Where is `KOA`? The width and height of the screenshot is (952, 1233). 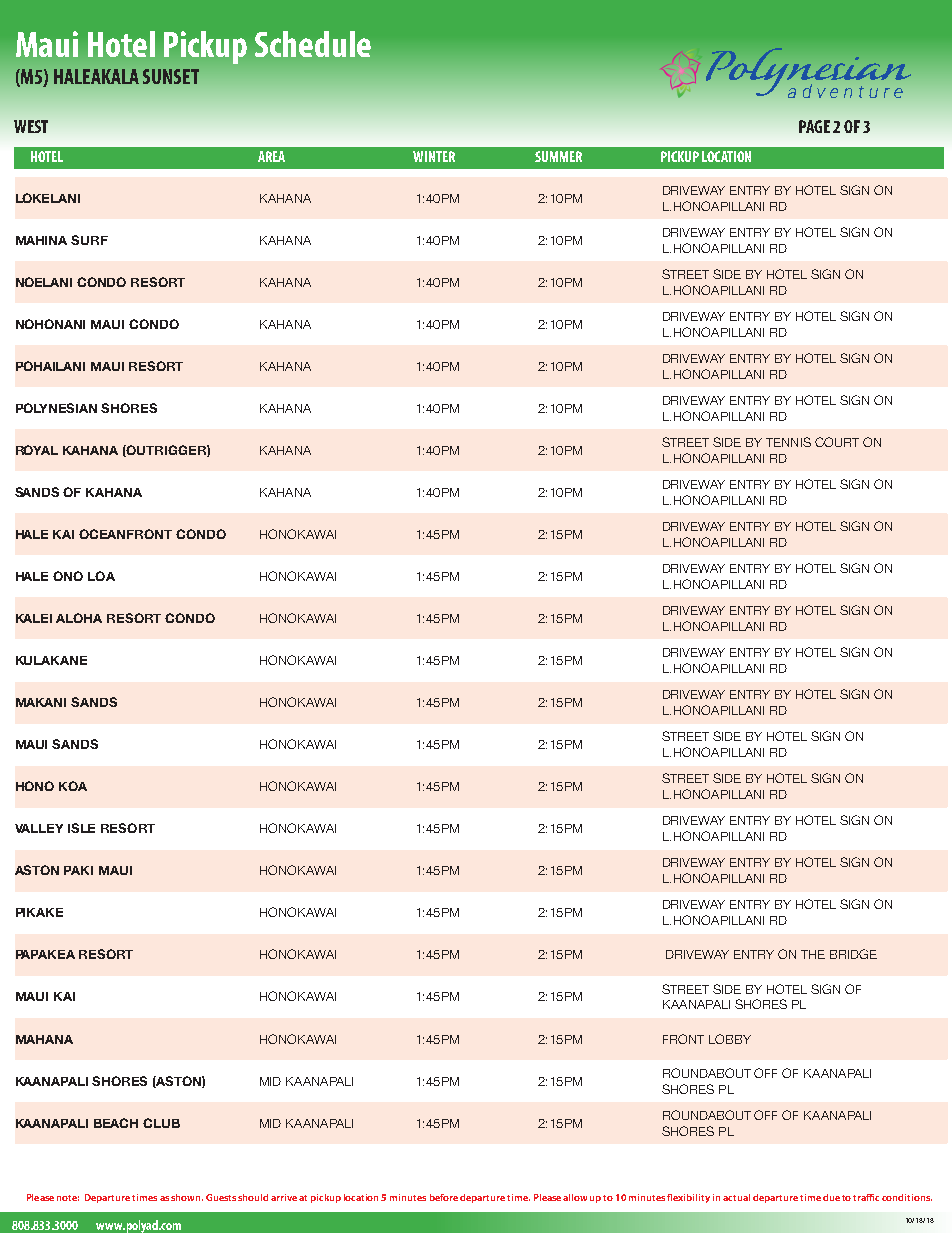 KOA is located at coordinates (73, 786).
